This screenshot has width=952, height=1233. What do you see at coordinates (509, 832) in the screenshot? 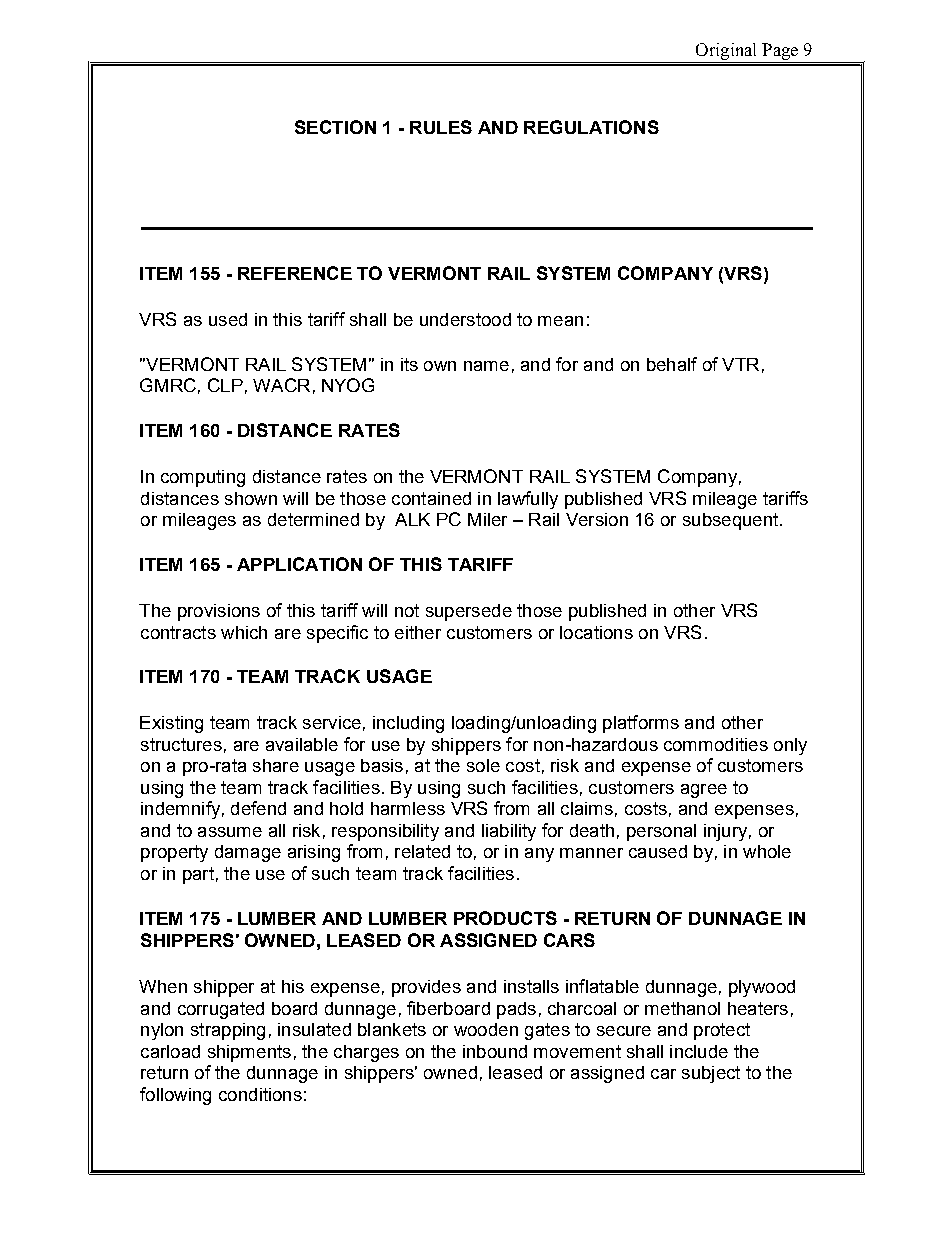
I see `liability` at bounding box center [509, 832].
